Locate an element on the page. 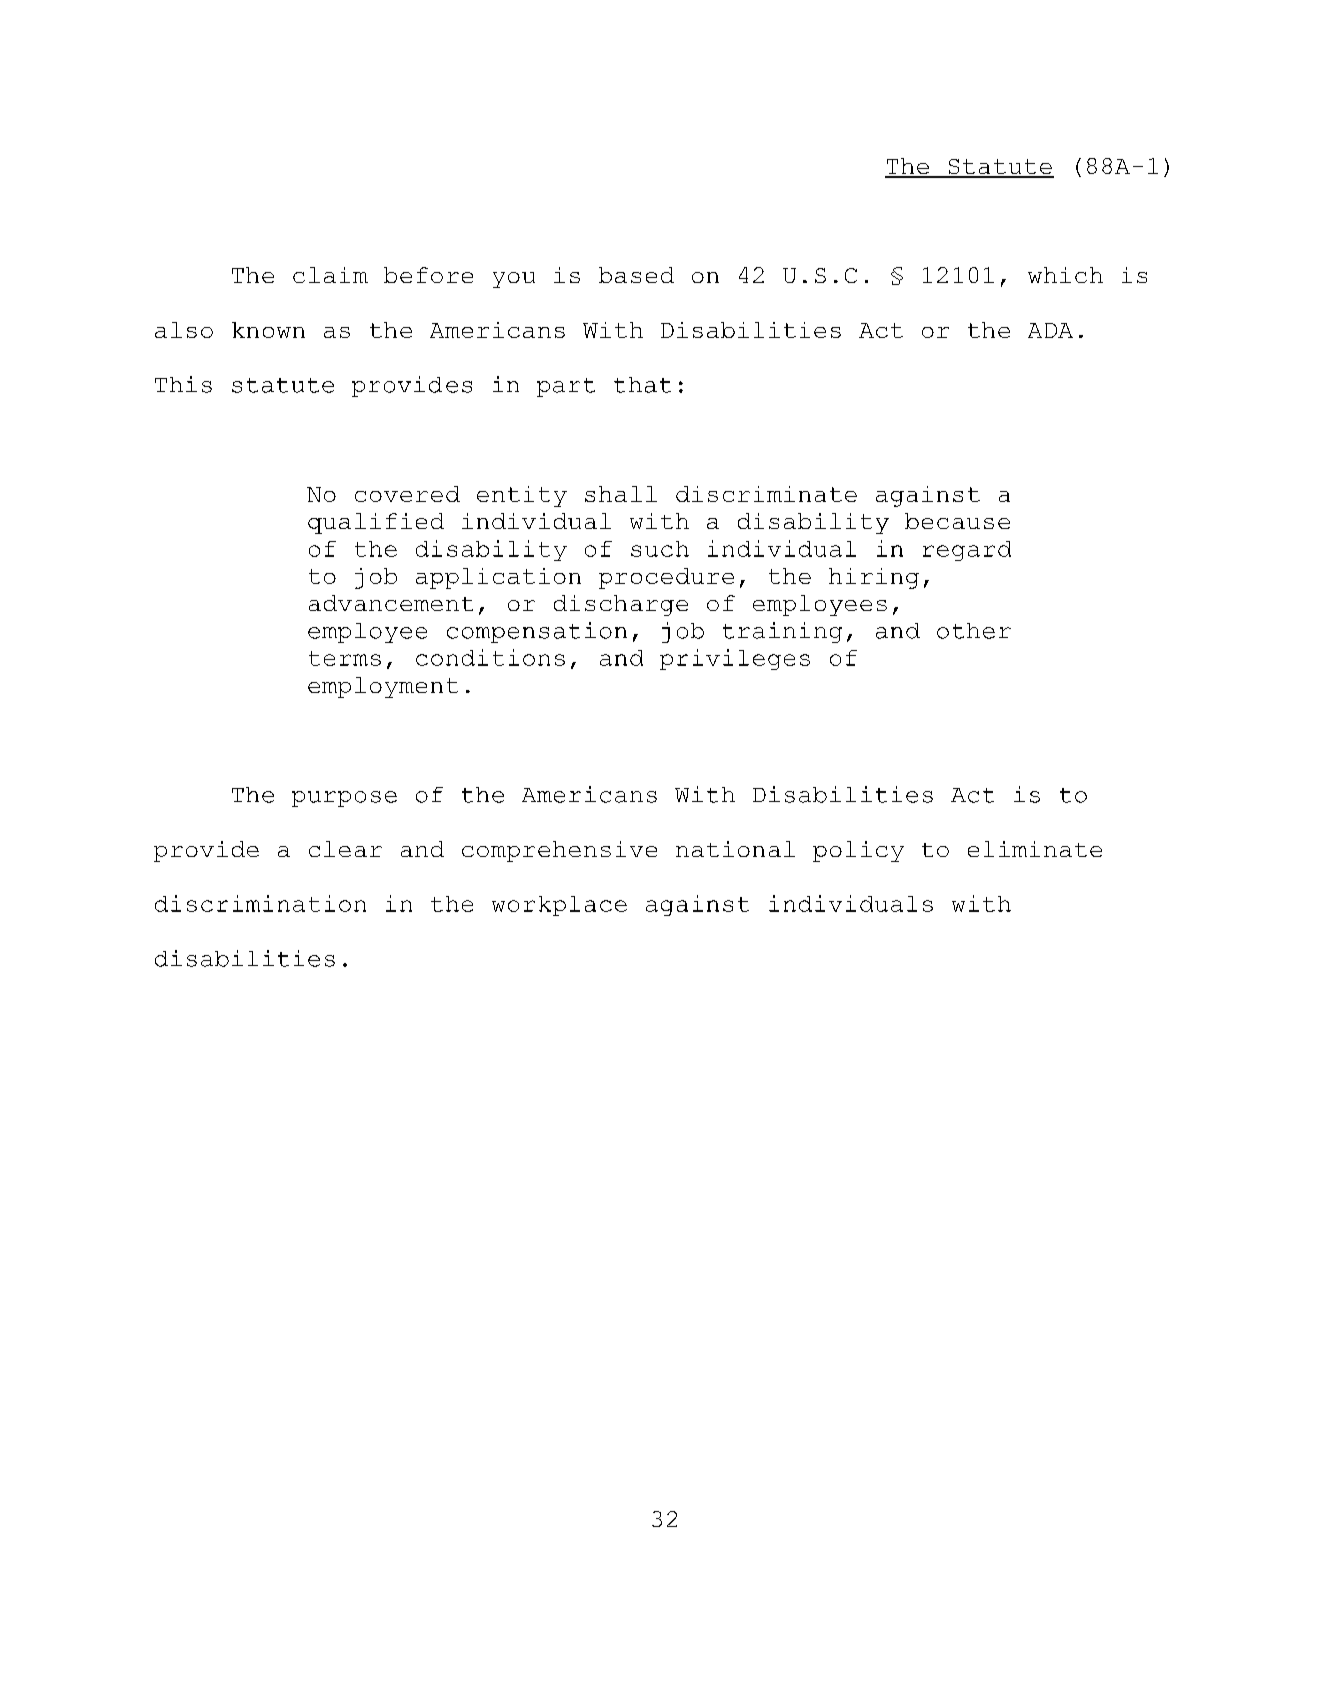 This page has height=1687, width=1331. advancement is located at coordinates (391, 603).
